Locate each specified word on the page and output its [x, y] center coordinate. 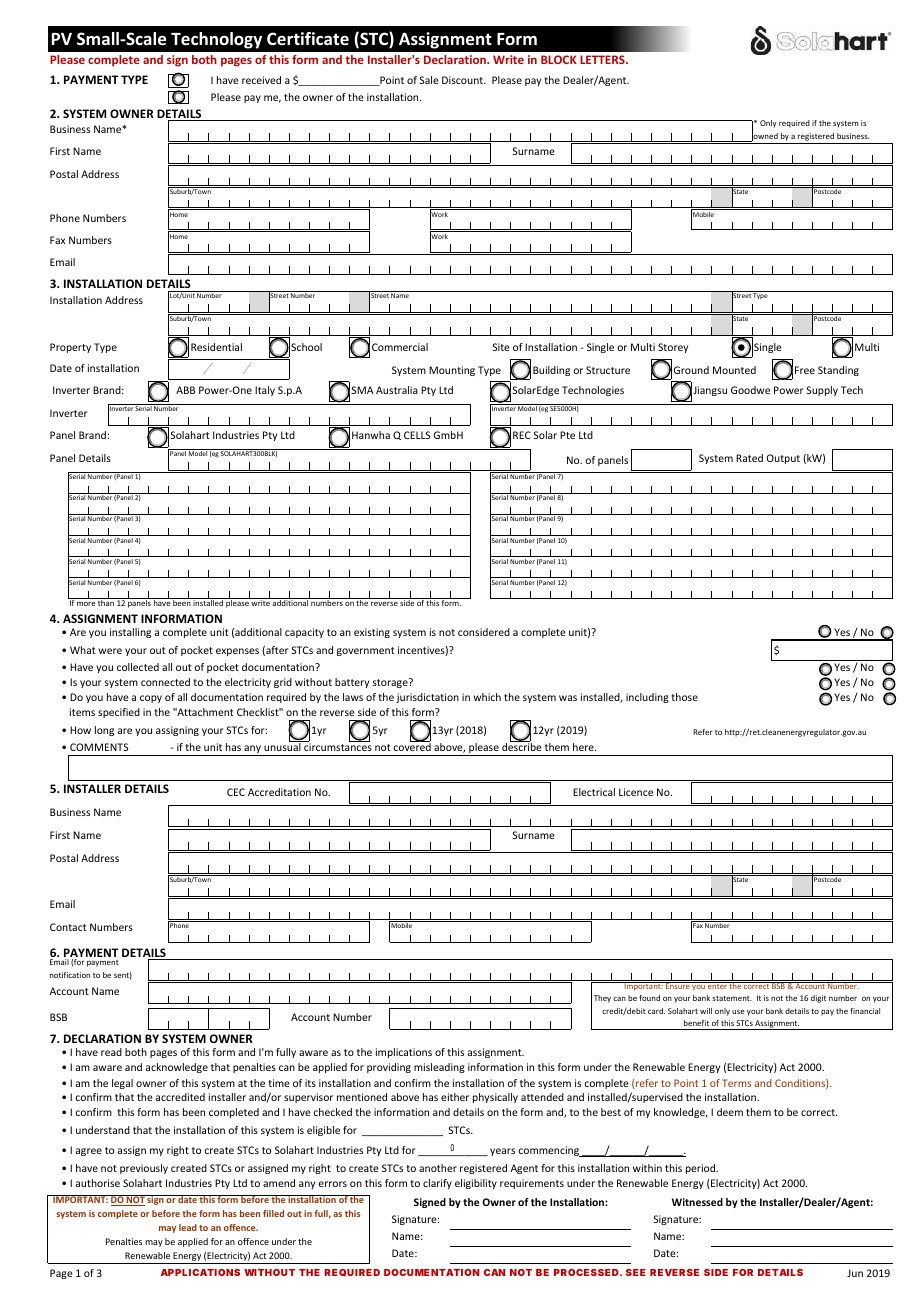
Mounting [452, 371]
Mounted [734, 370]
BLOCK [559, 59]
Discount [463, 80]
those [684, 697]
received [261, 80]
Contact [68, 927]
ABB [185, 390]
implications [404, 1053]
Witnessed [697, 1202]
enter [717, 985]
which [487, 697]
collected [138, 667]
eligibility [476, 1184]
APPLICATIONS [200, 1272]
